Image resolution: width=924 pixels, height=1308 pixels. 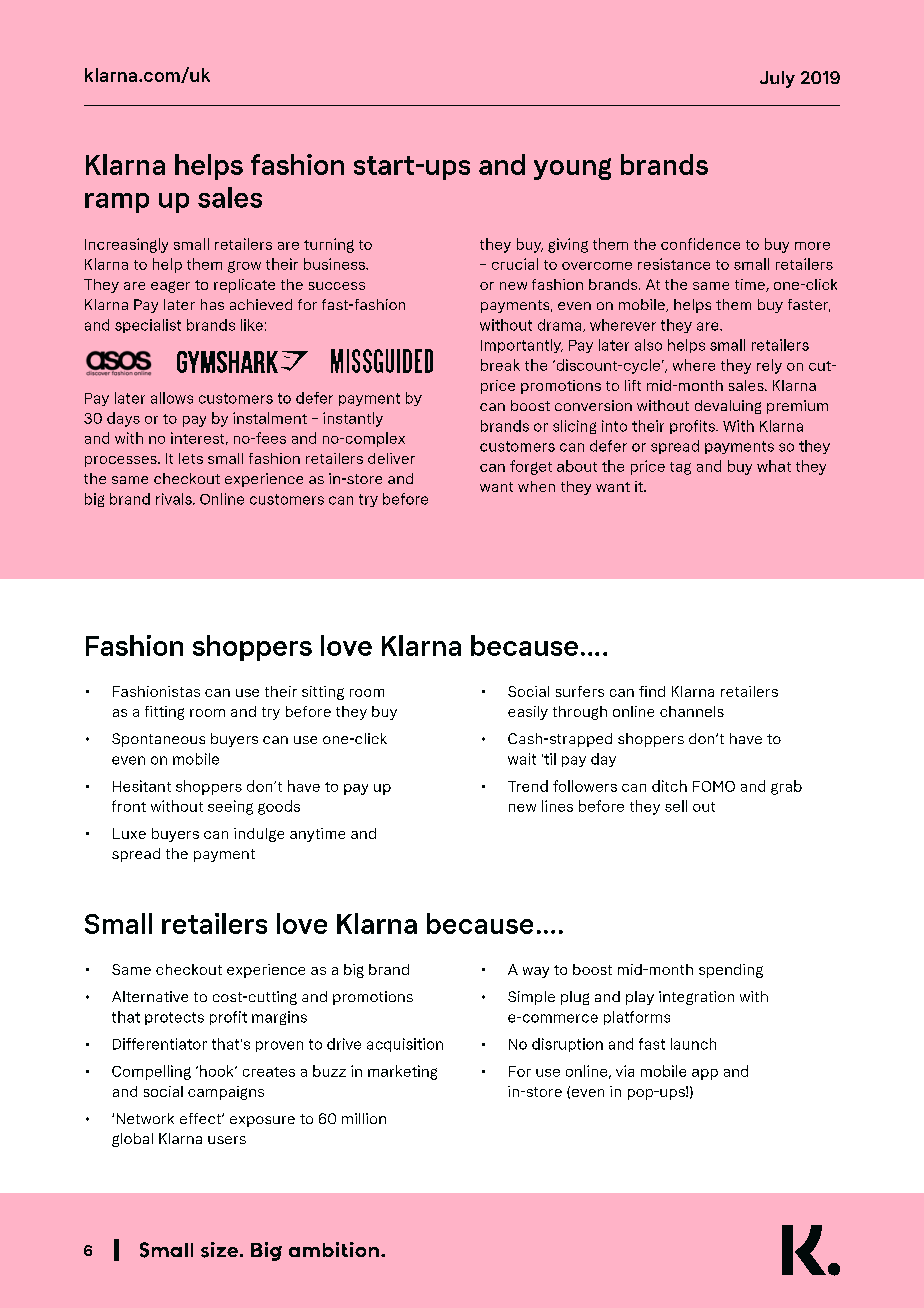 I want to click on ambition, so click(x=334, y=1249).
